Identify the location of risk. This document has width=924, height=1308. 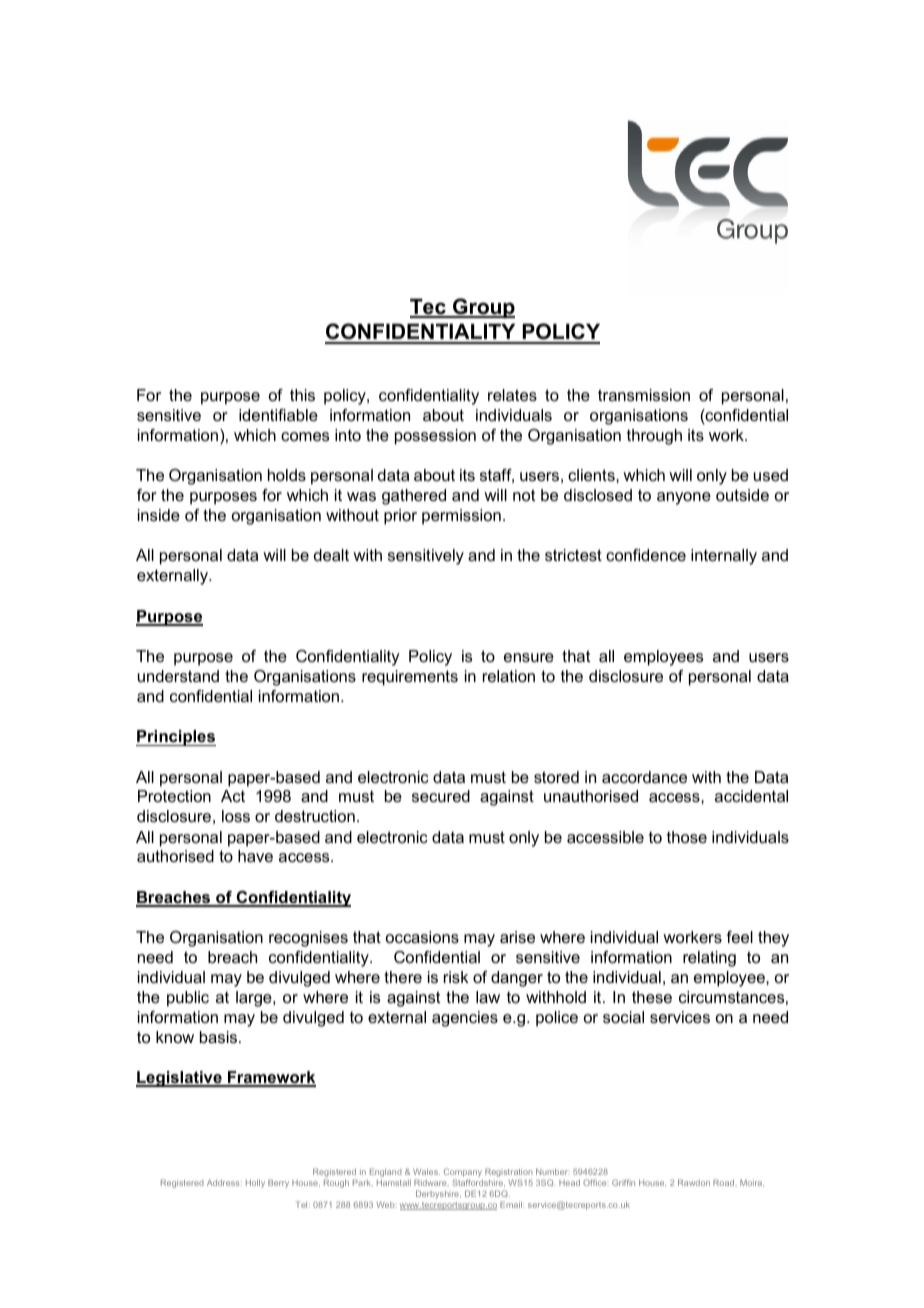
(456, 977).
